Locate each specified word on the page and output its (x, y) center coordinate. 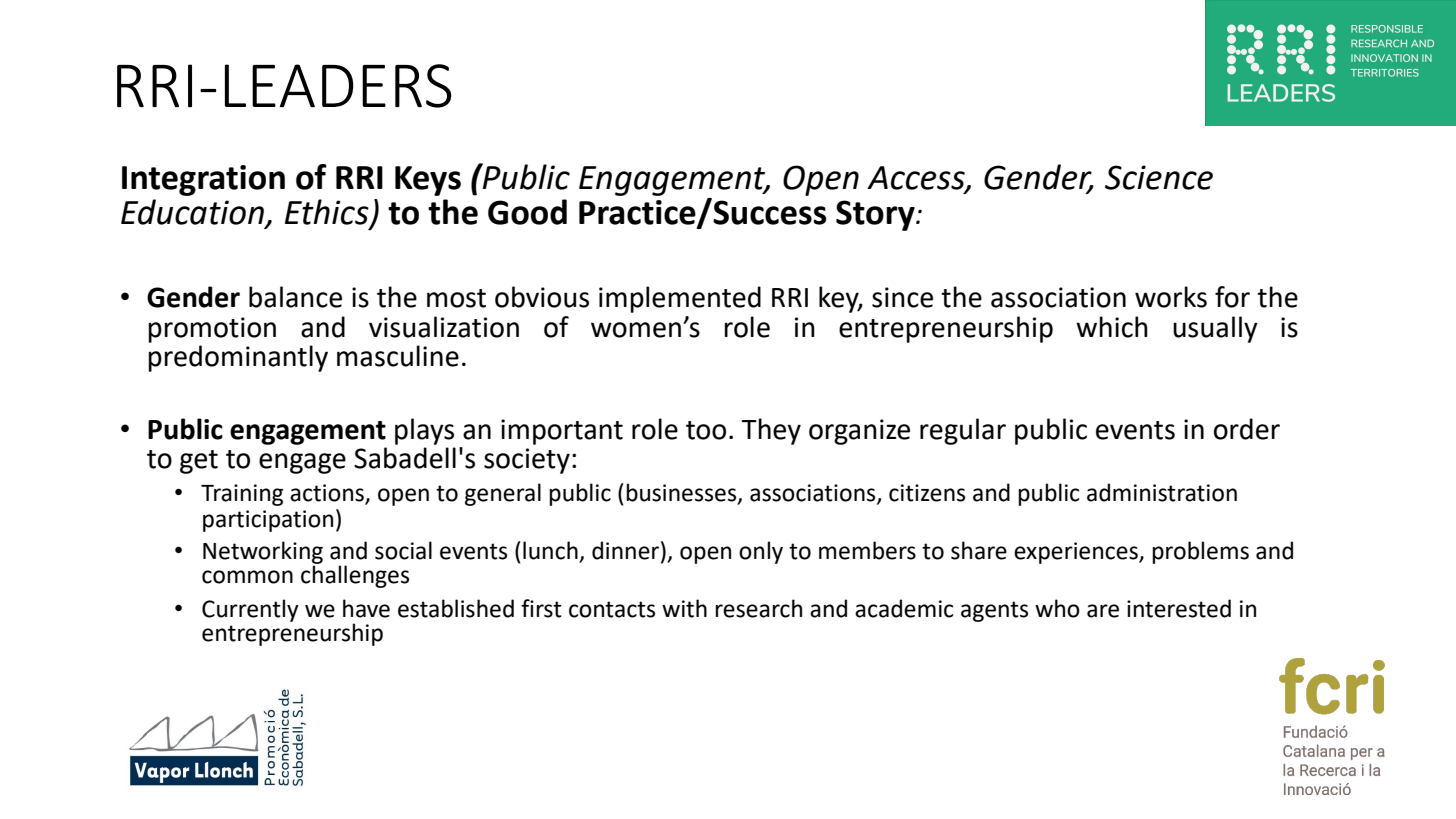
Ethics (328, 213)
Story (876, 215)
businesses (682, 493)
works (1171, 297)
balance (295, 297)
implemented (680, 299)
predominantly (238, 358)
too (706, 430)
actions (328, 494)
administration (1162, 492)
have (366, 608)
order (1247, 429)
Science (1159, 177)
